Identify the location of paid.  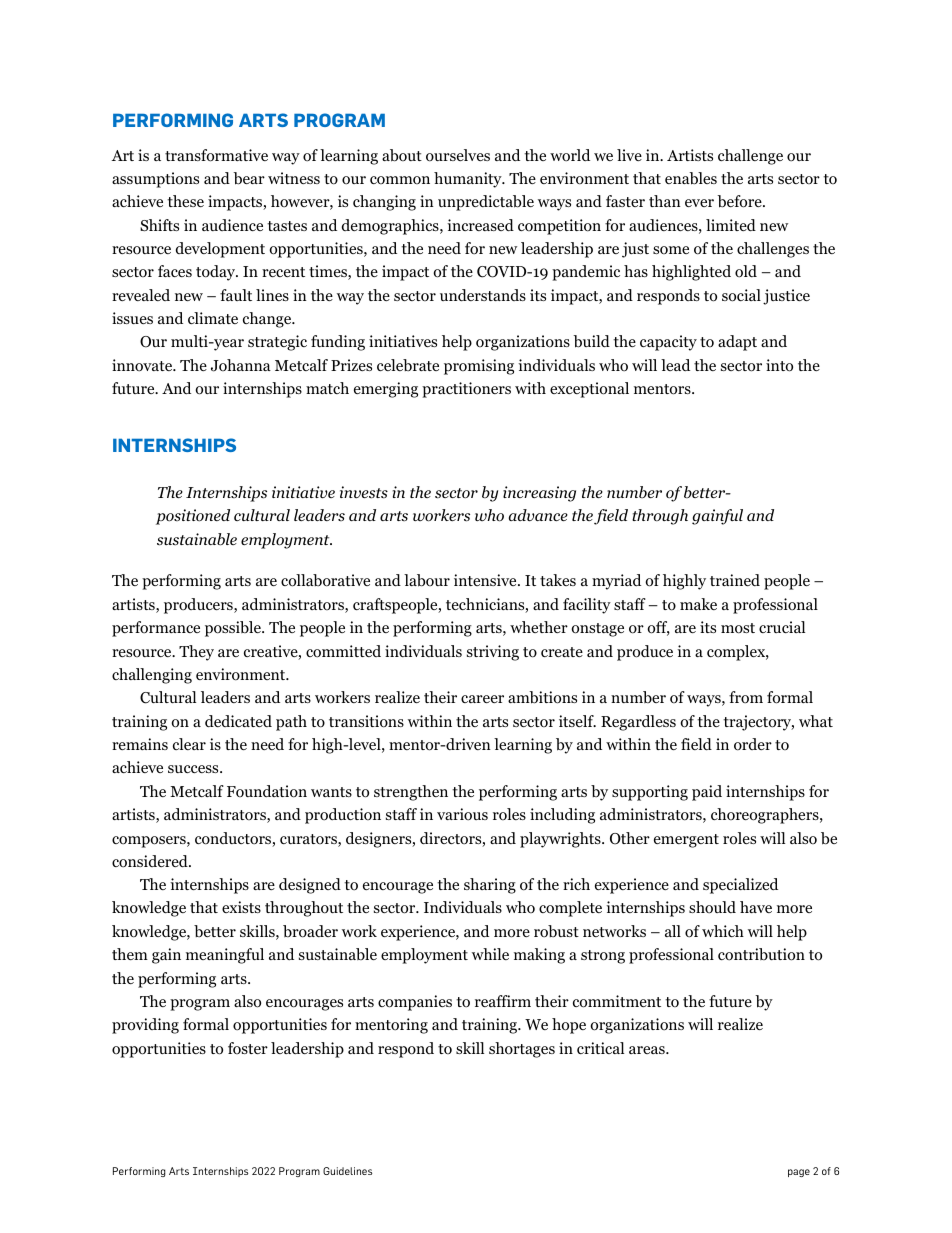
(707, 793).
